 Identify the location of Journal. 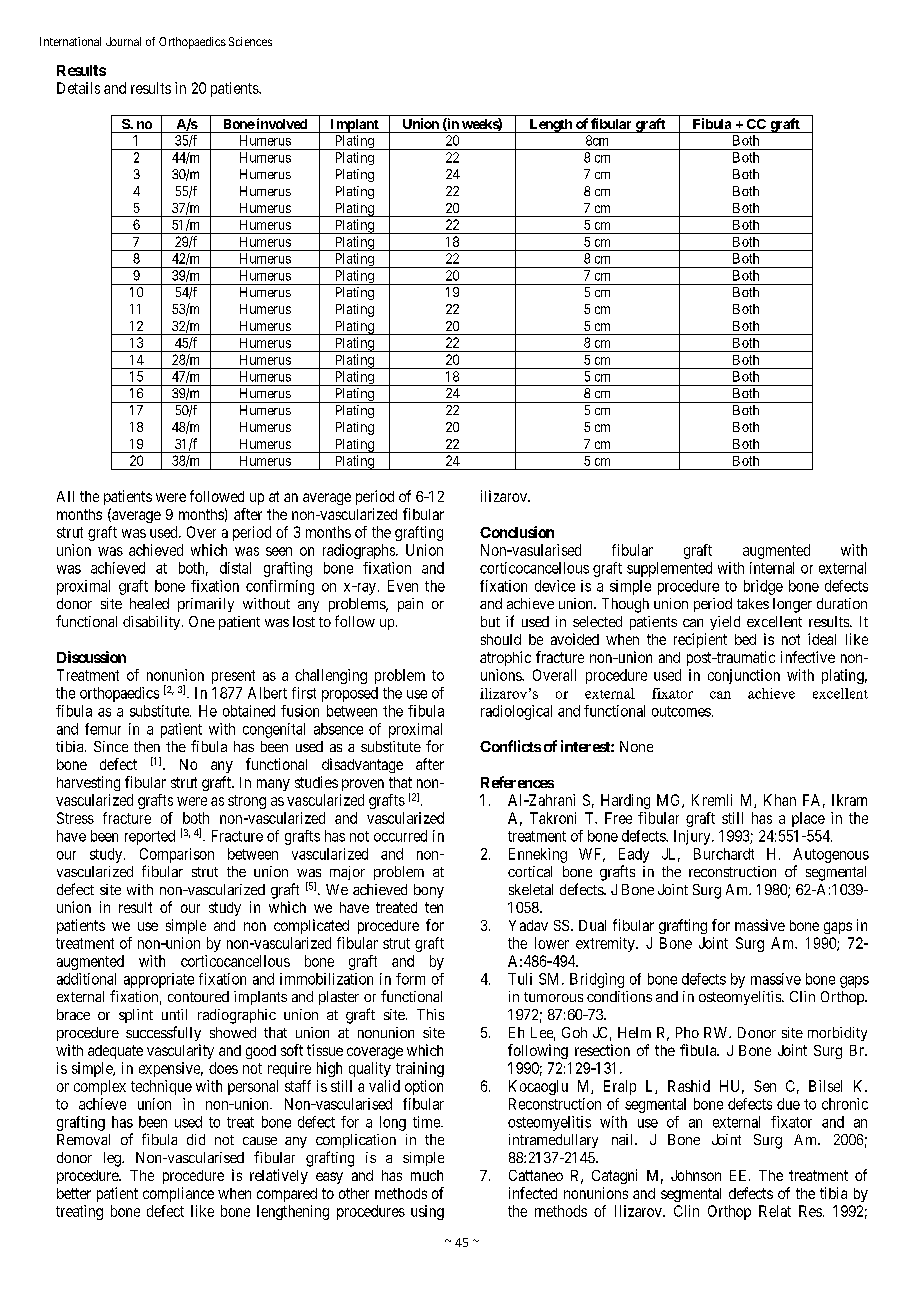
(123, 41).
